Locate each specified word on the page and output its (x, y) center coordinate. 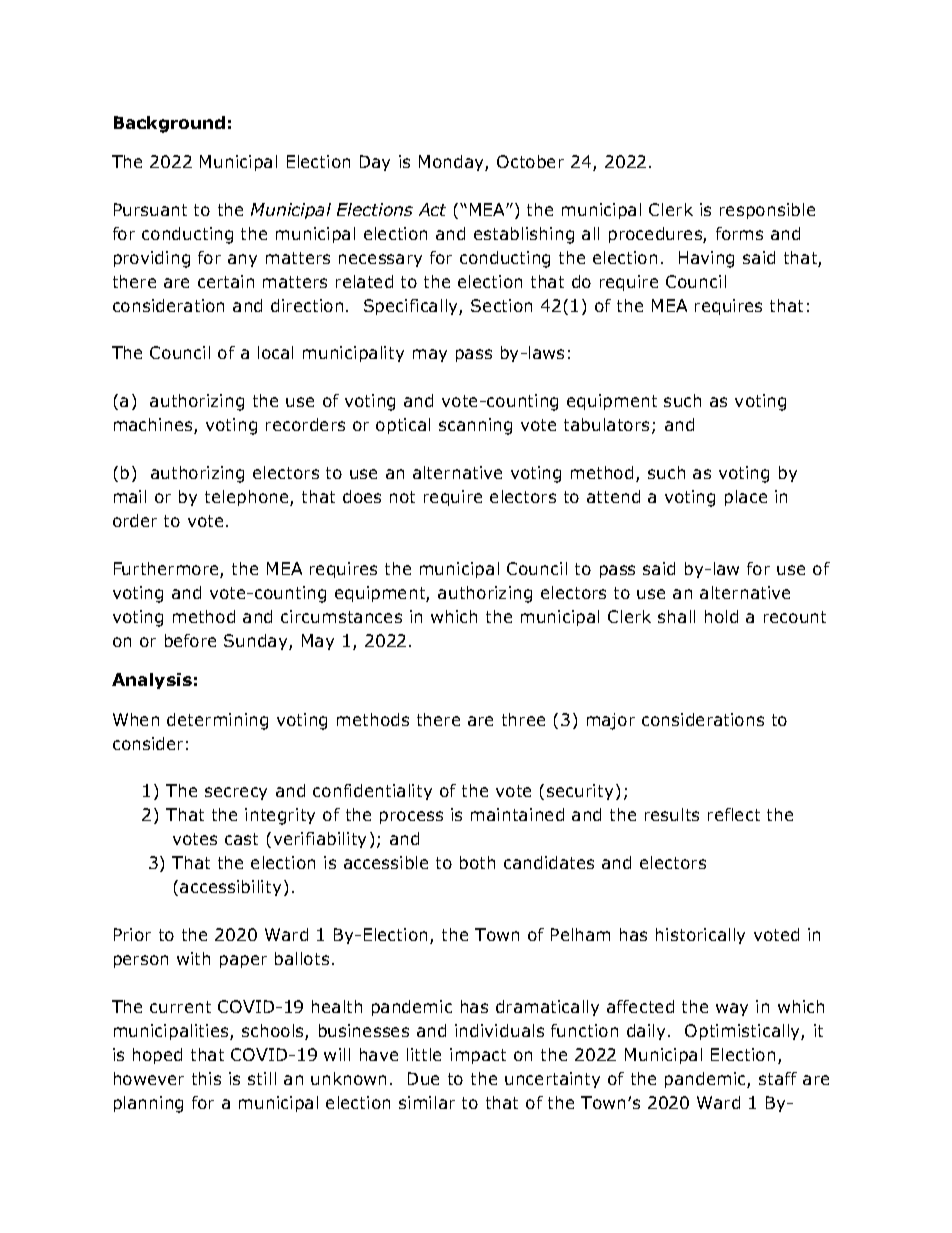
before (190, 640)
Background (169, 124)
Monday (452, 163)
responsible (767, 211)
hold (721, 616)
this (206, 1078)
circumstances (341, 616)
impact (478, 1056)
